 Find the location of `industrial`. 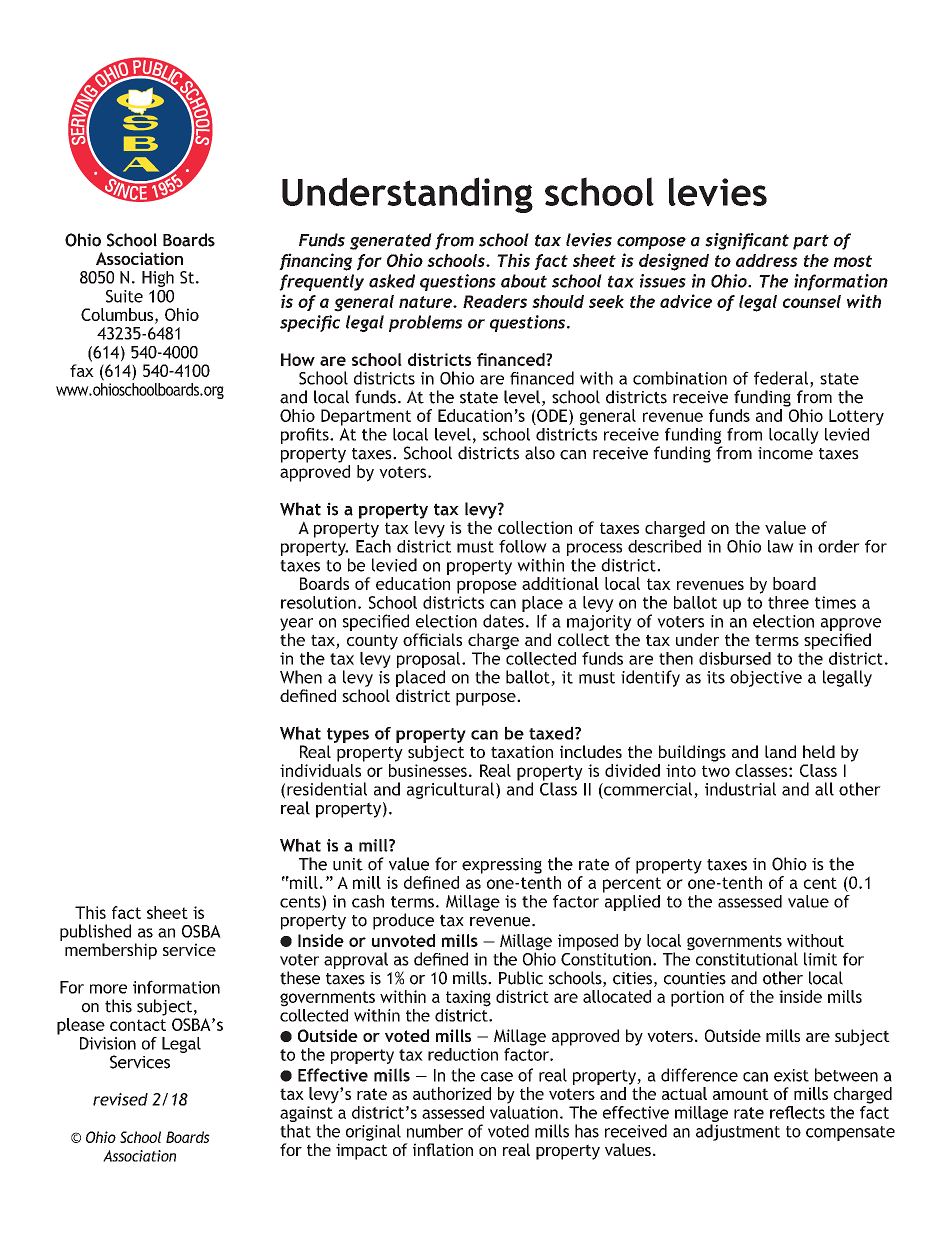

industrial is located at coordinates (740, 789).
